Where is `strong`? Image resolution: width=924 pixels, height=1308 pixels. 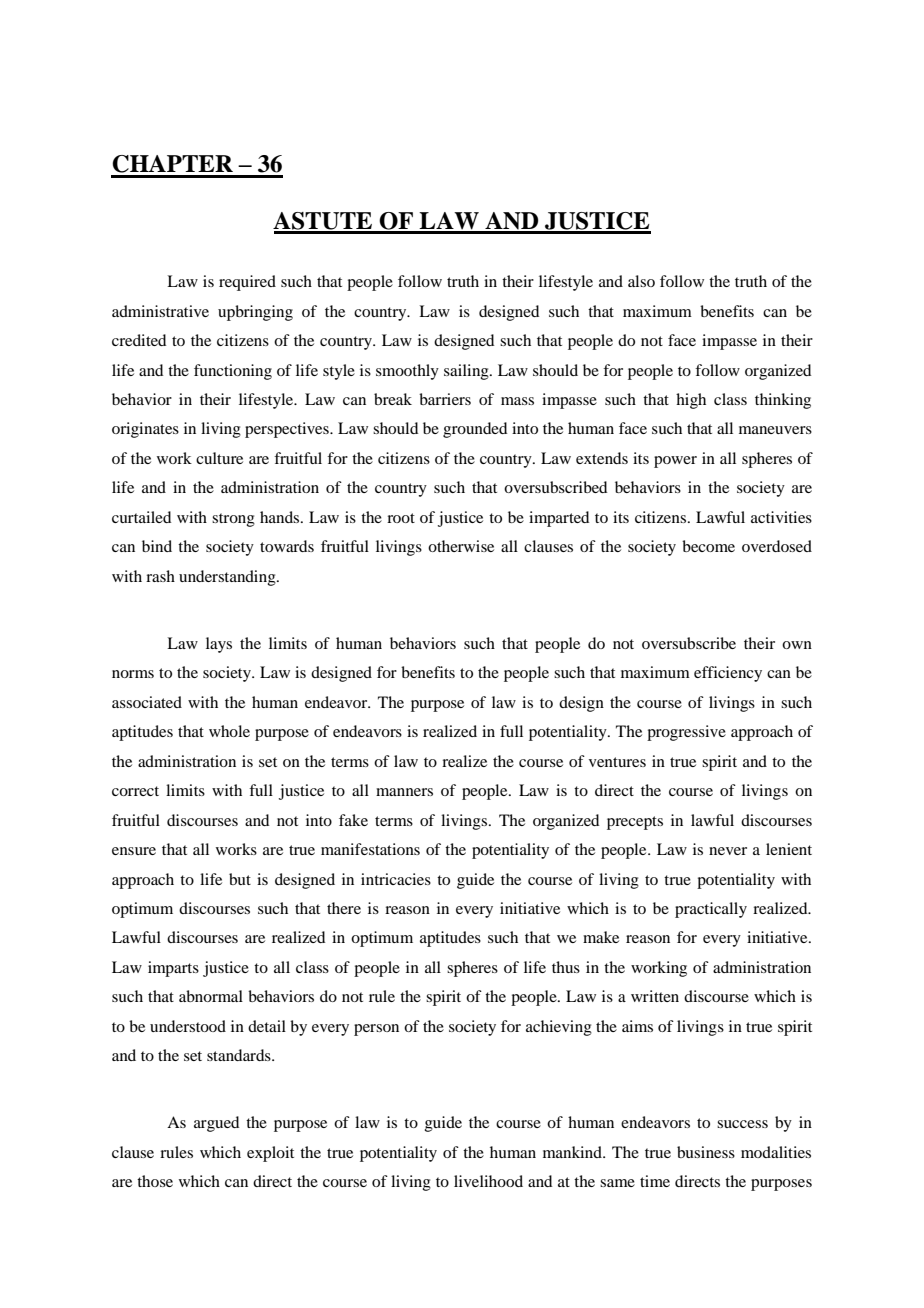 strong is located at coordinates (233, 520).
